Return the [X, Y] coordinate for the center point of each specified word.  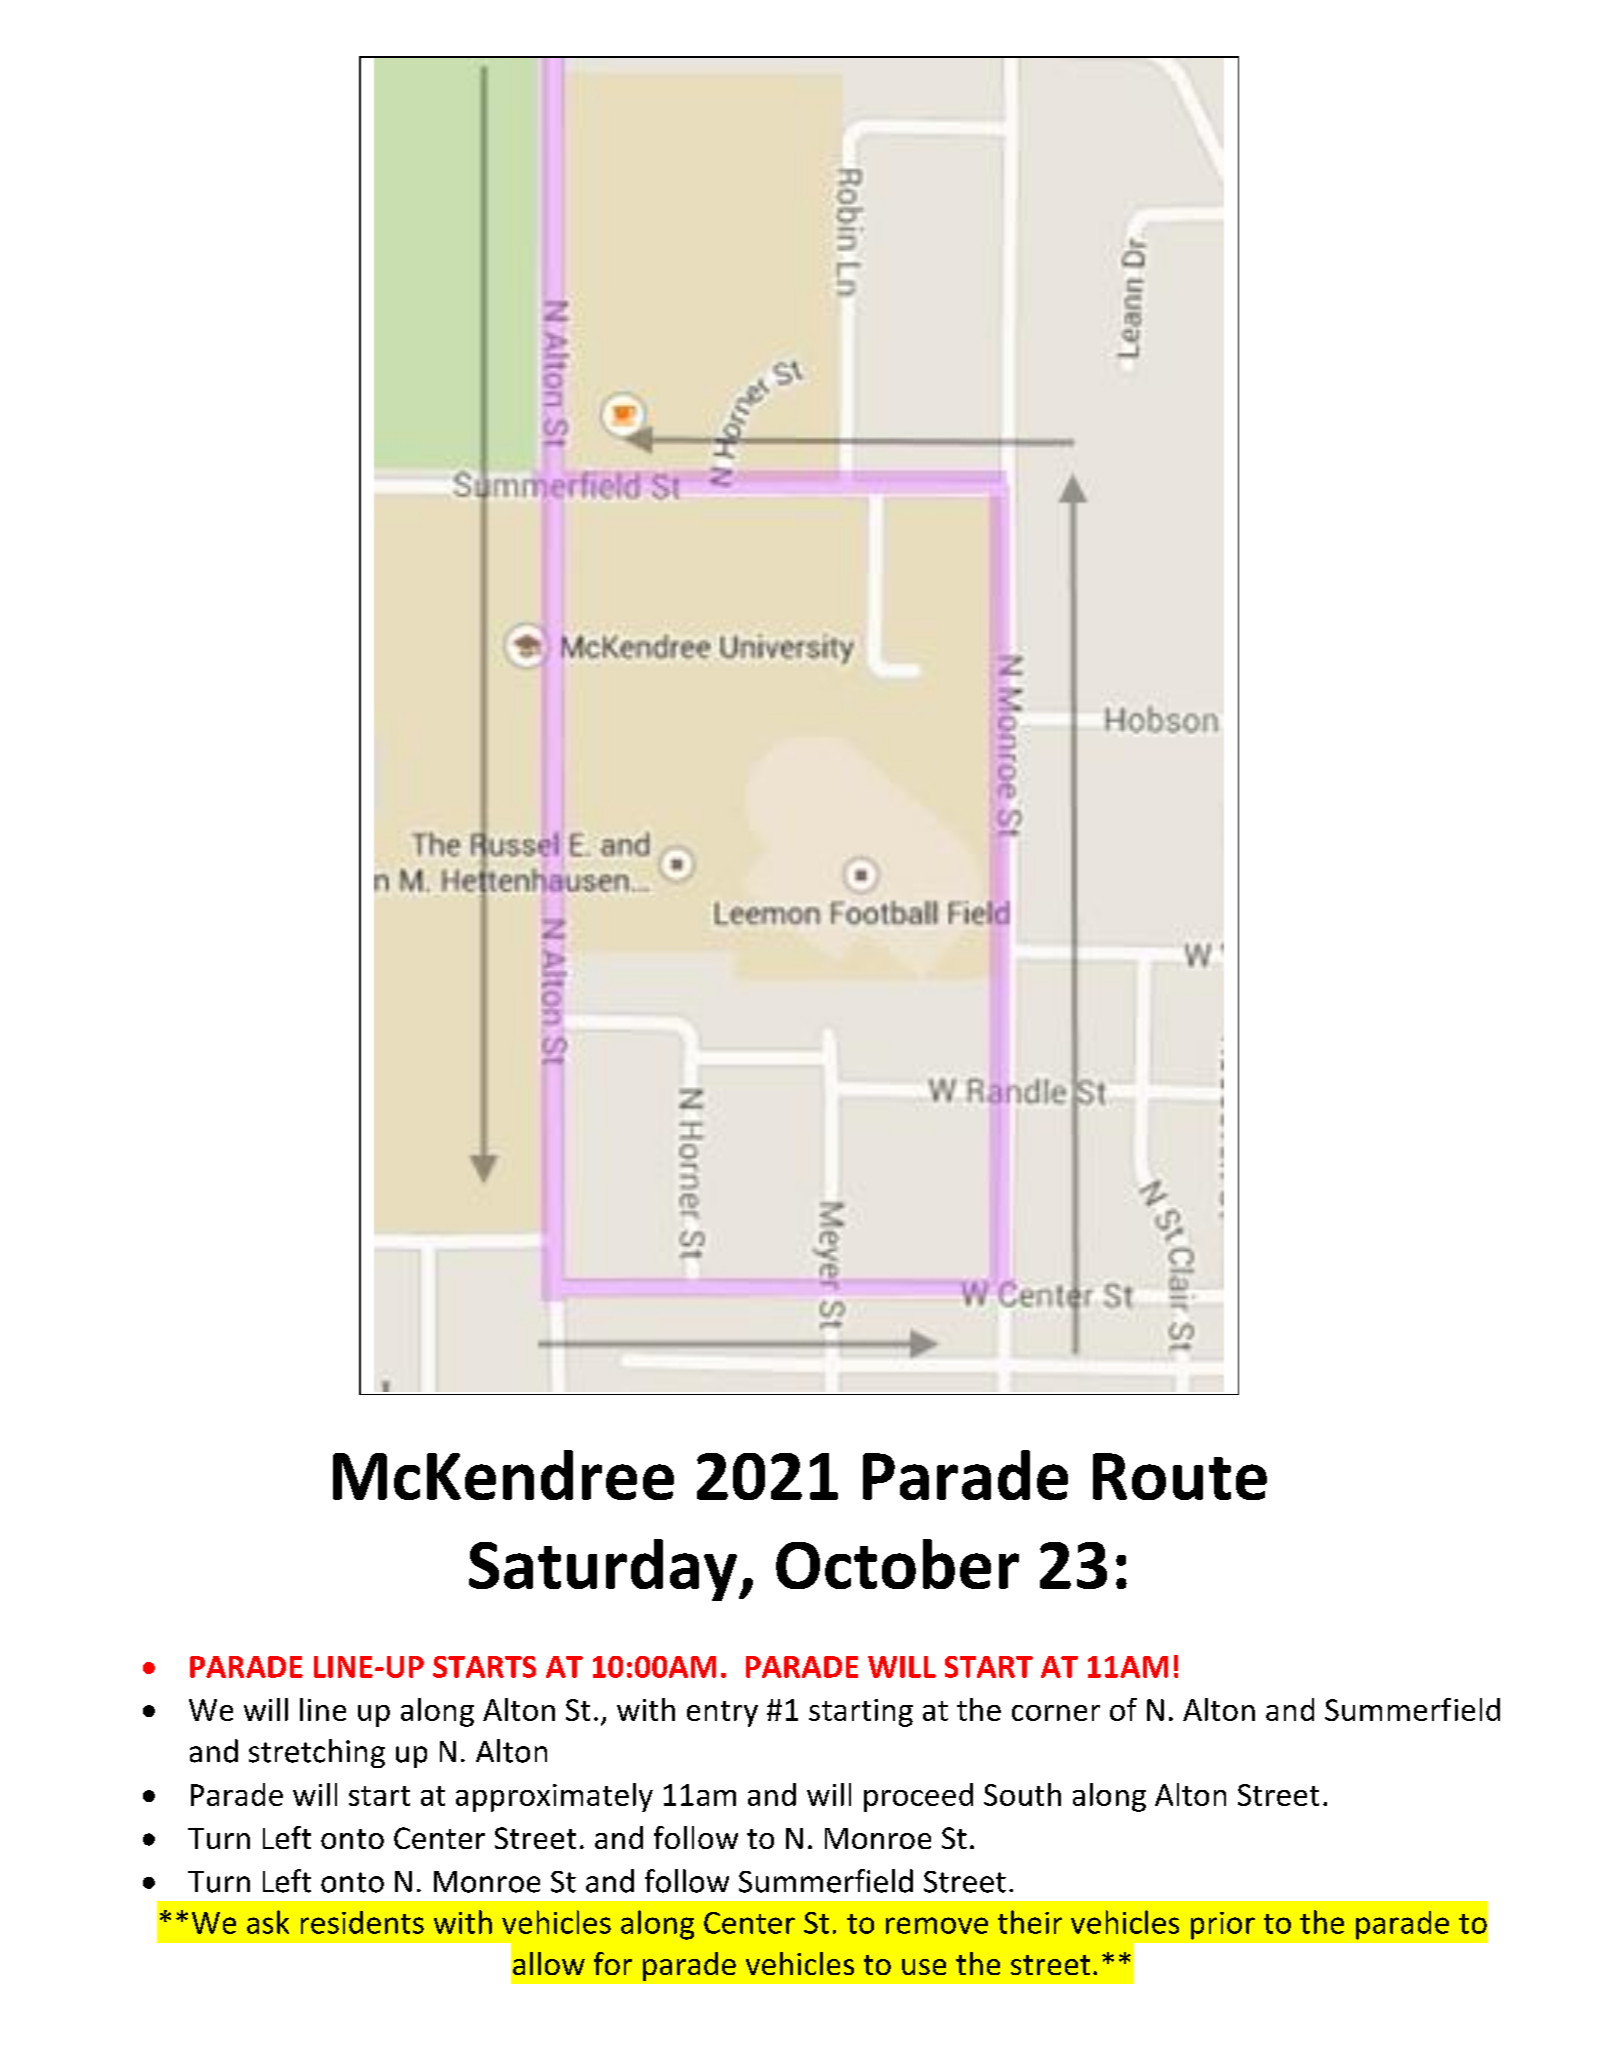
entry [722, 1714]
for [613, 1963]
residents [362, 1922]
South [1022, 1794]
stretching [317, 1753]
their [1030, 1922]
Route [1180, 1476]
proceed [918, 1797]
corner [1056, 1713]
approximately [554, 1797]
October [897, 1564]
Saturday [604, 1570]
